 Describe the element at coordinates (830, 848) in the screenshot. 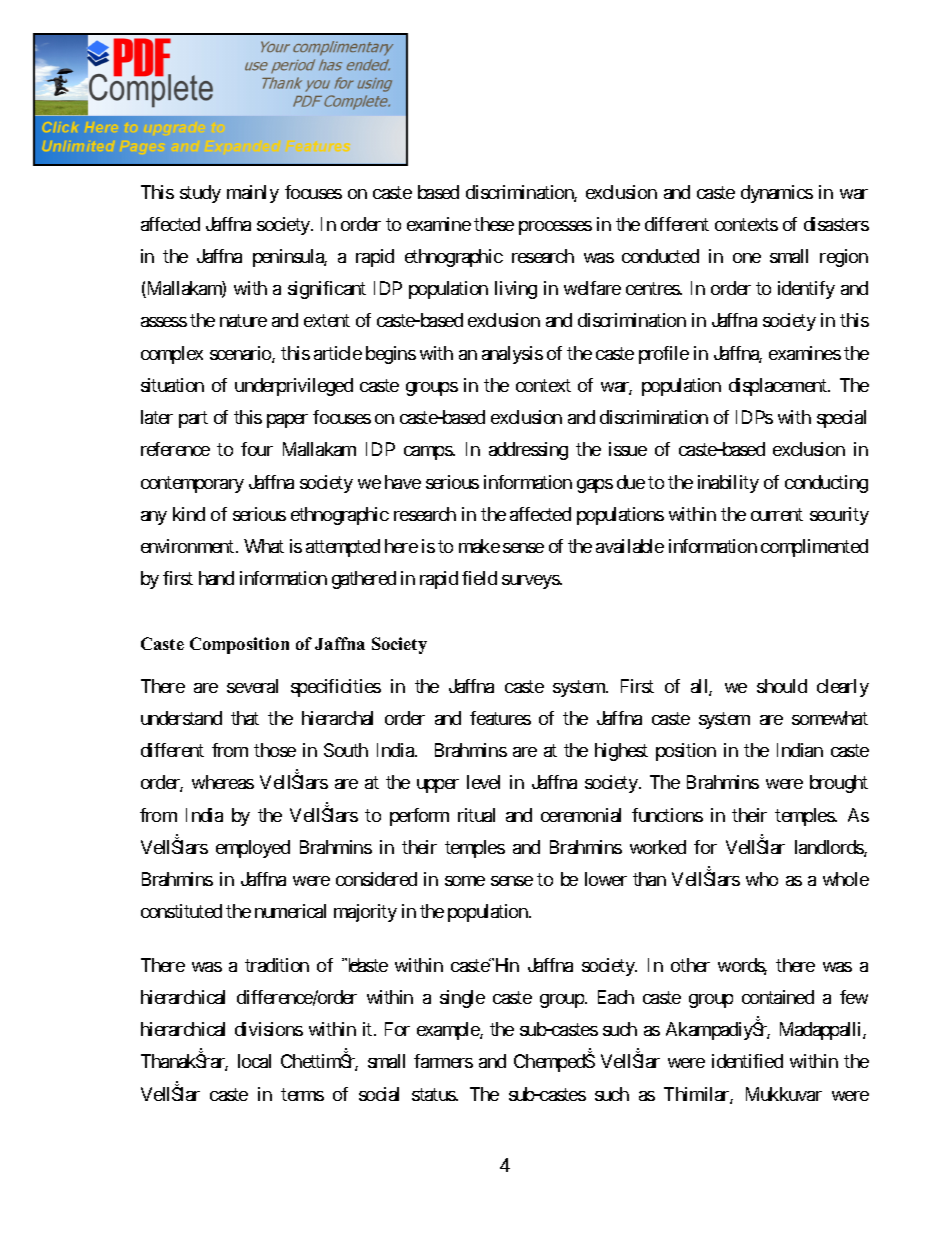

I see `landlords` at that location.
